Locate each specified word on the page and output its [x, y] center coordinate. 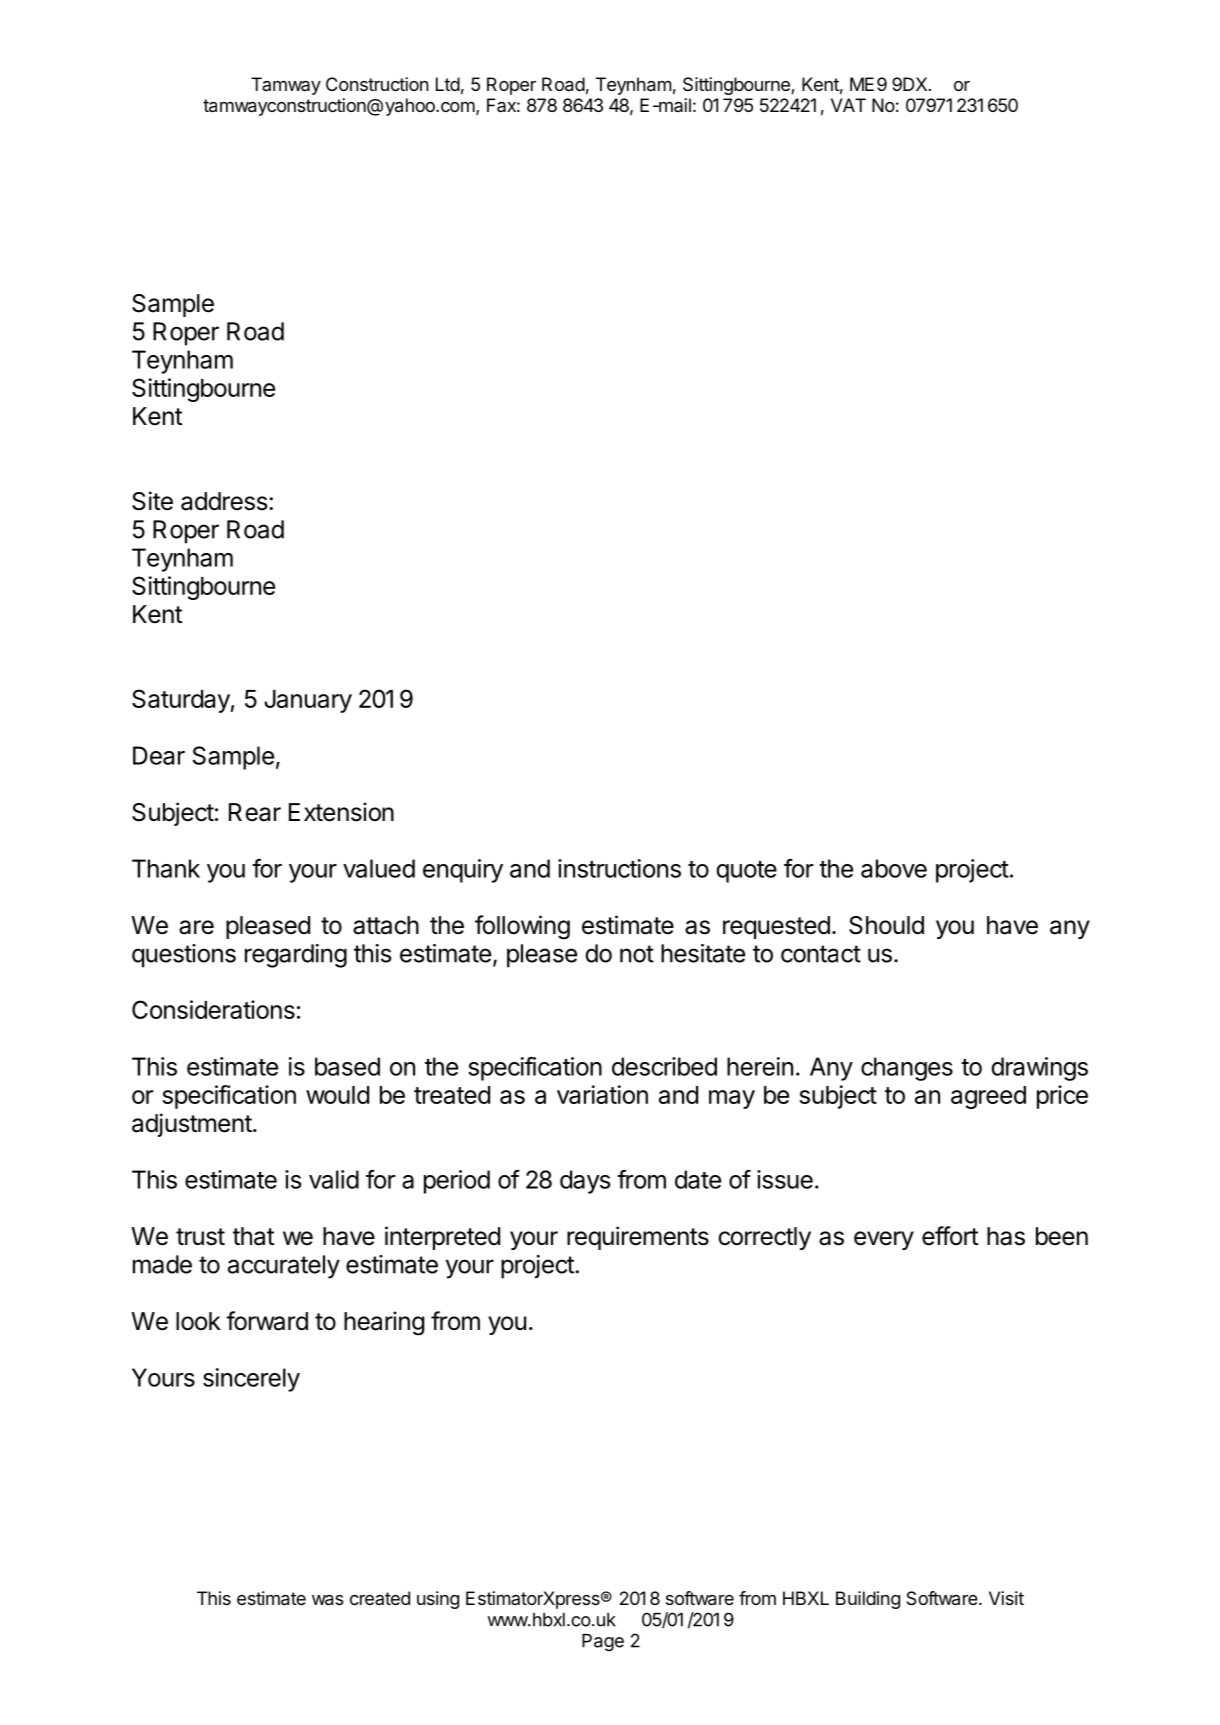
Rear [255, 812]
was [328, 1600]
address [224, 501]
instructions [619, 868]
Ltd [448, 84]
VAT [848, 105]
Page [603, 1642]
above [894, 868]
